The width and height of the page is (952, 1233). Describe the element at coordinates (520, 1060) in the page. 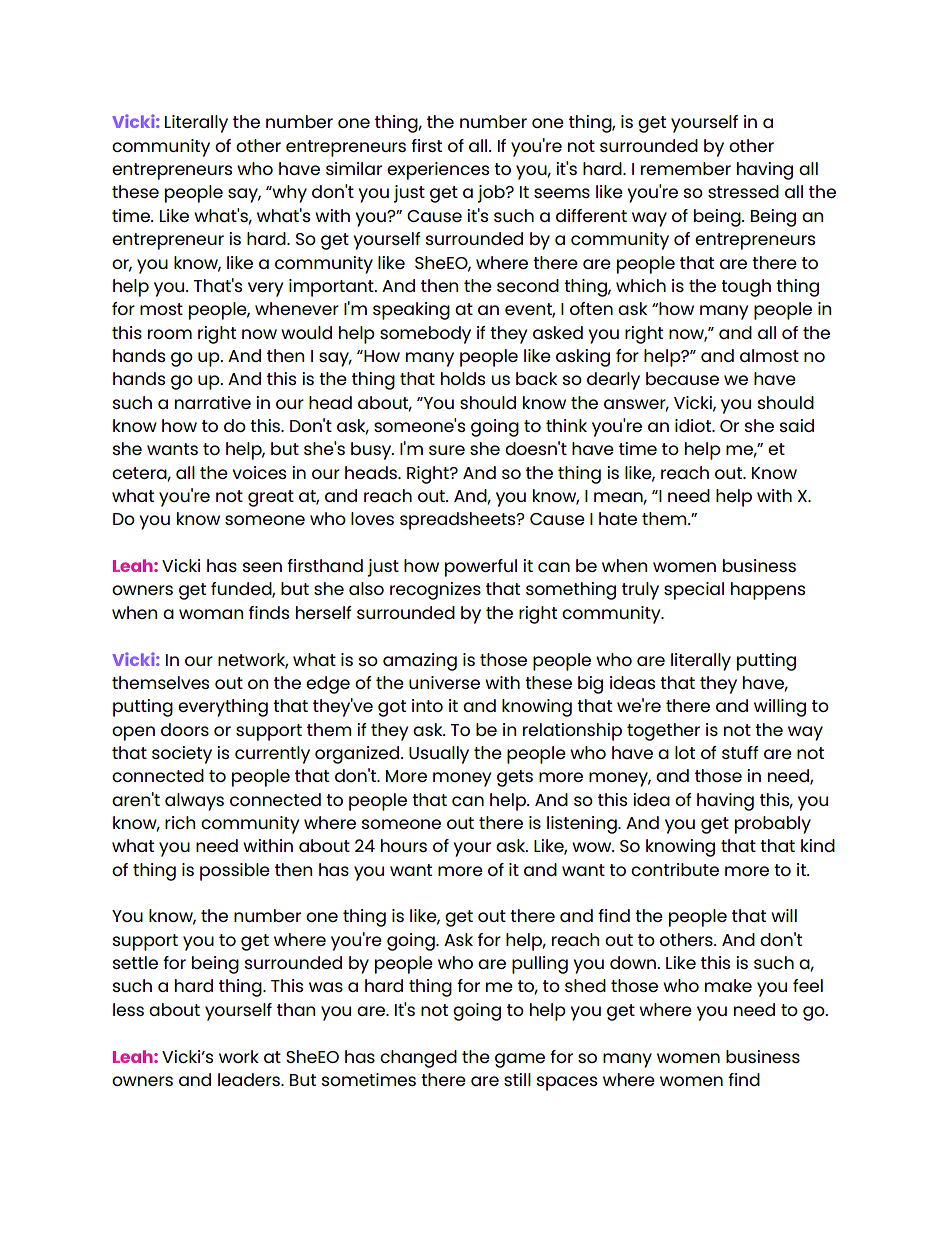

I see `game` at that location.
